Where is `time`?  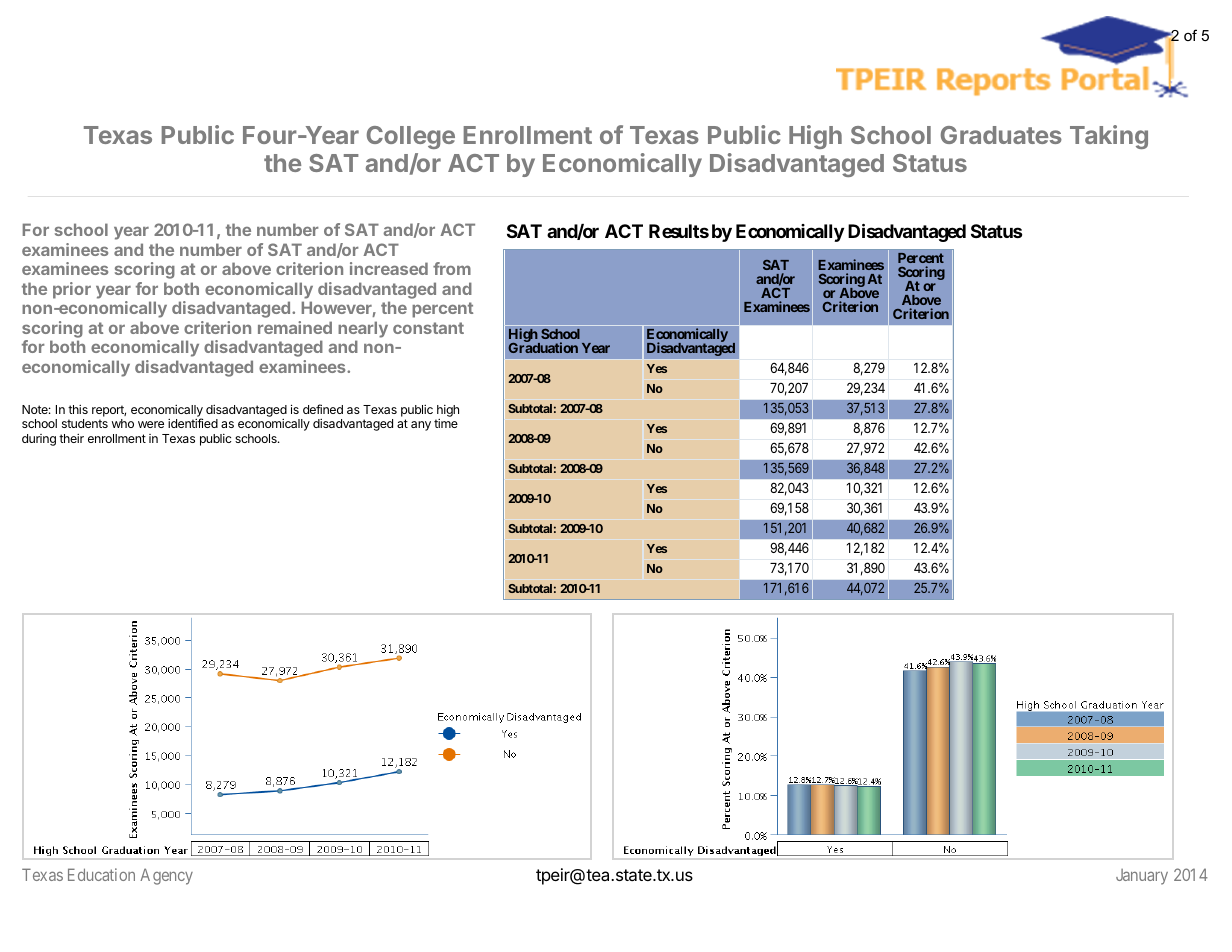 time is located at coordinates (446, 423).
